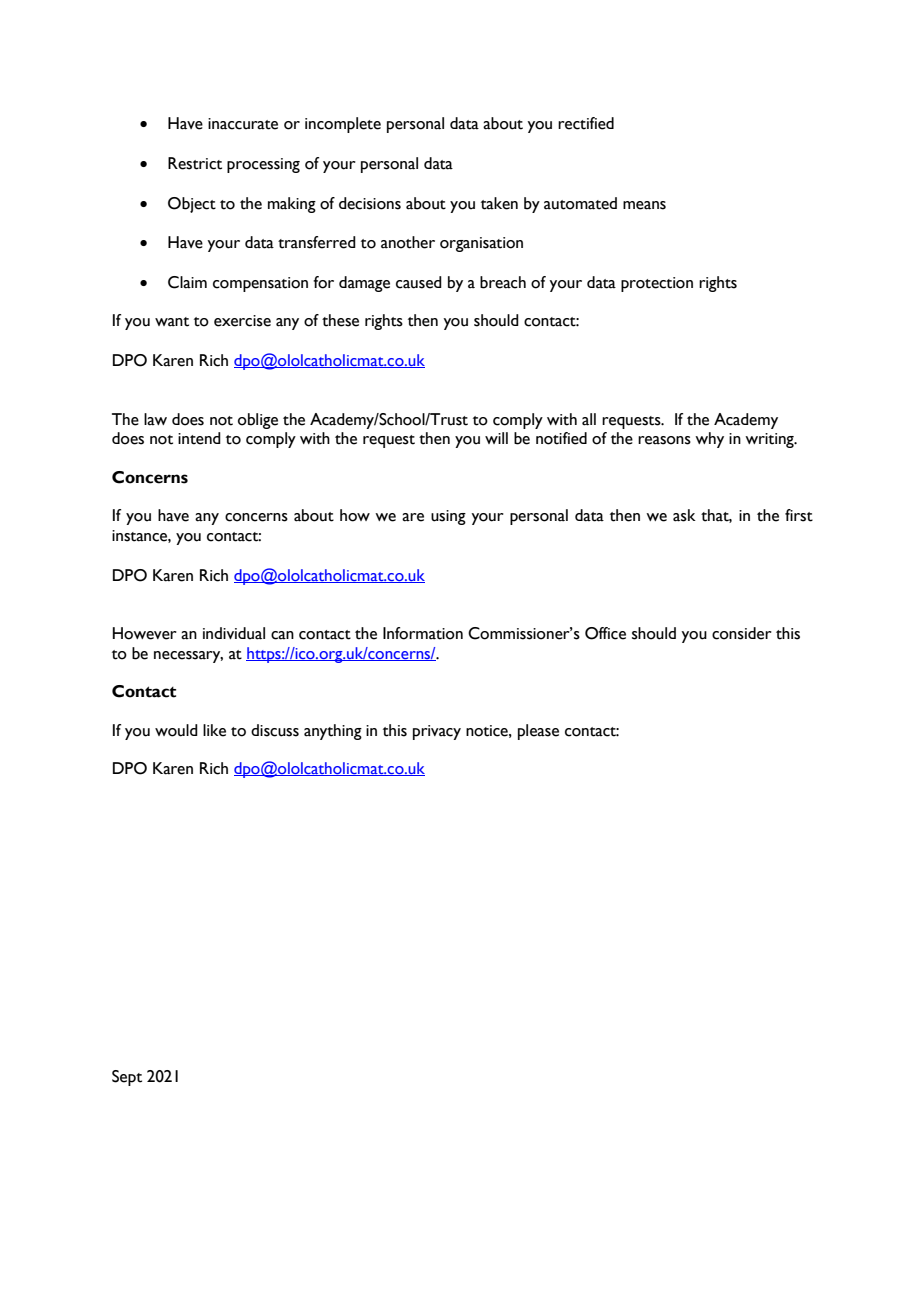 This document has height=1308, width=924. Describe the element at coordinates (423, 633) in the document. I see `Information` at that location.
